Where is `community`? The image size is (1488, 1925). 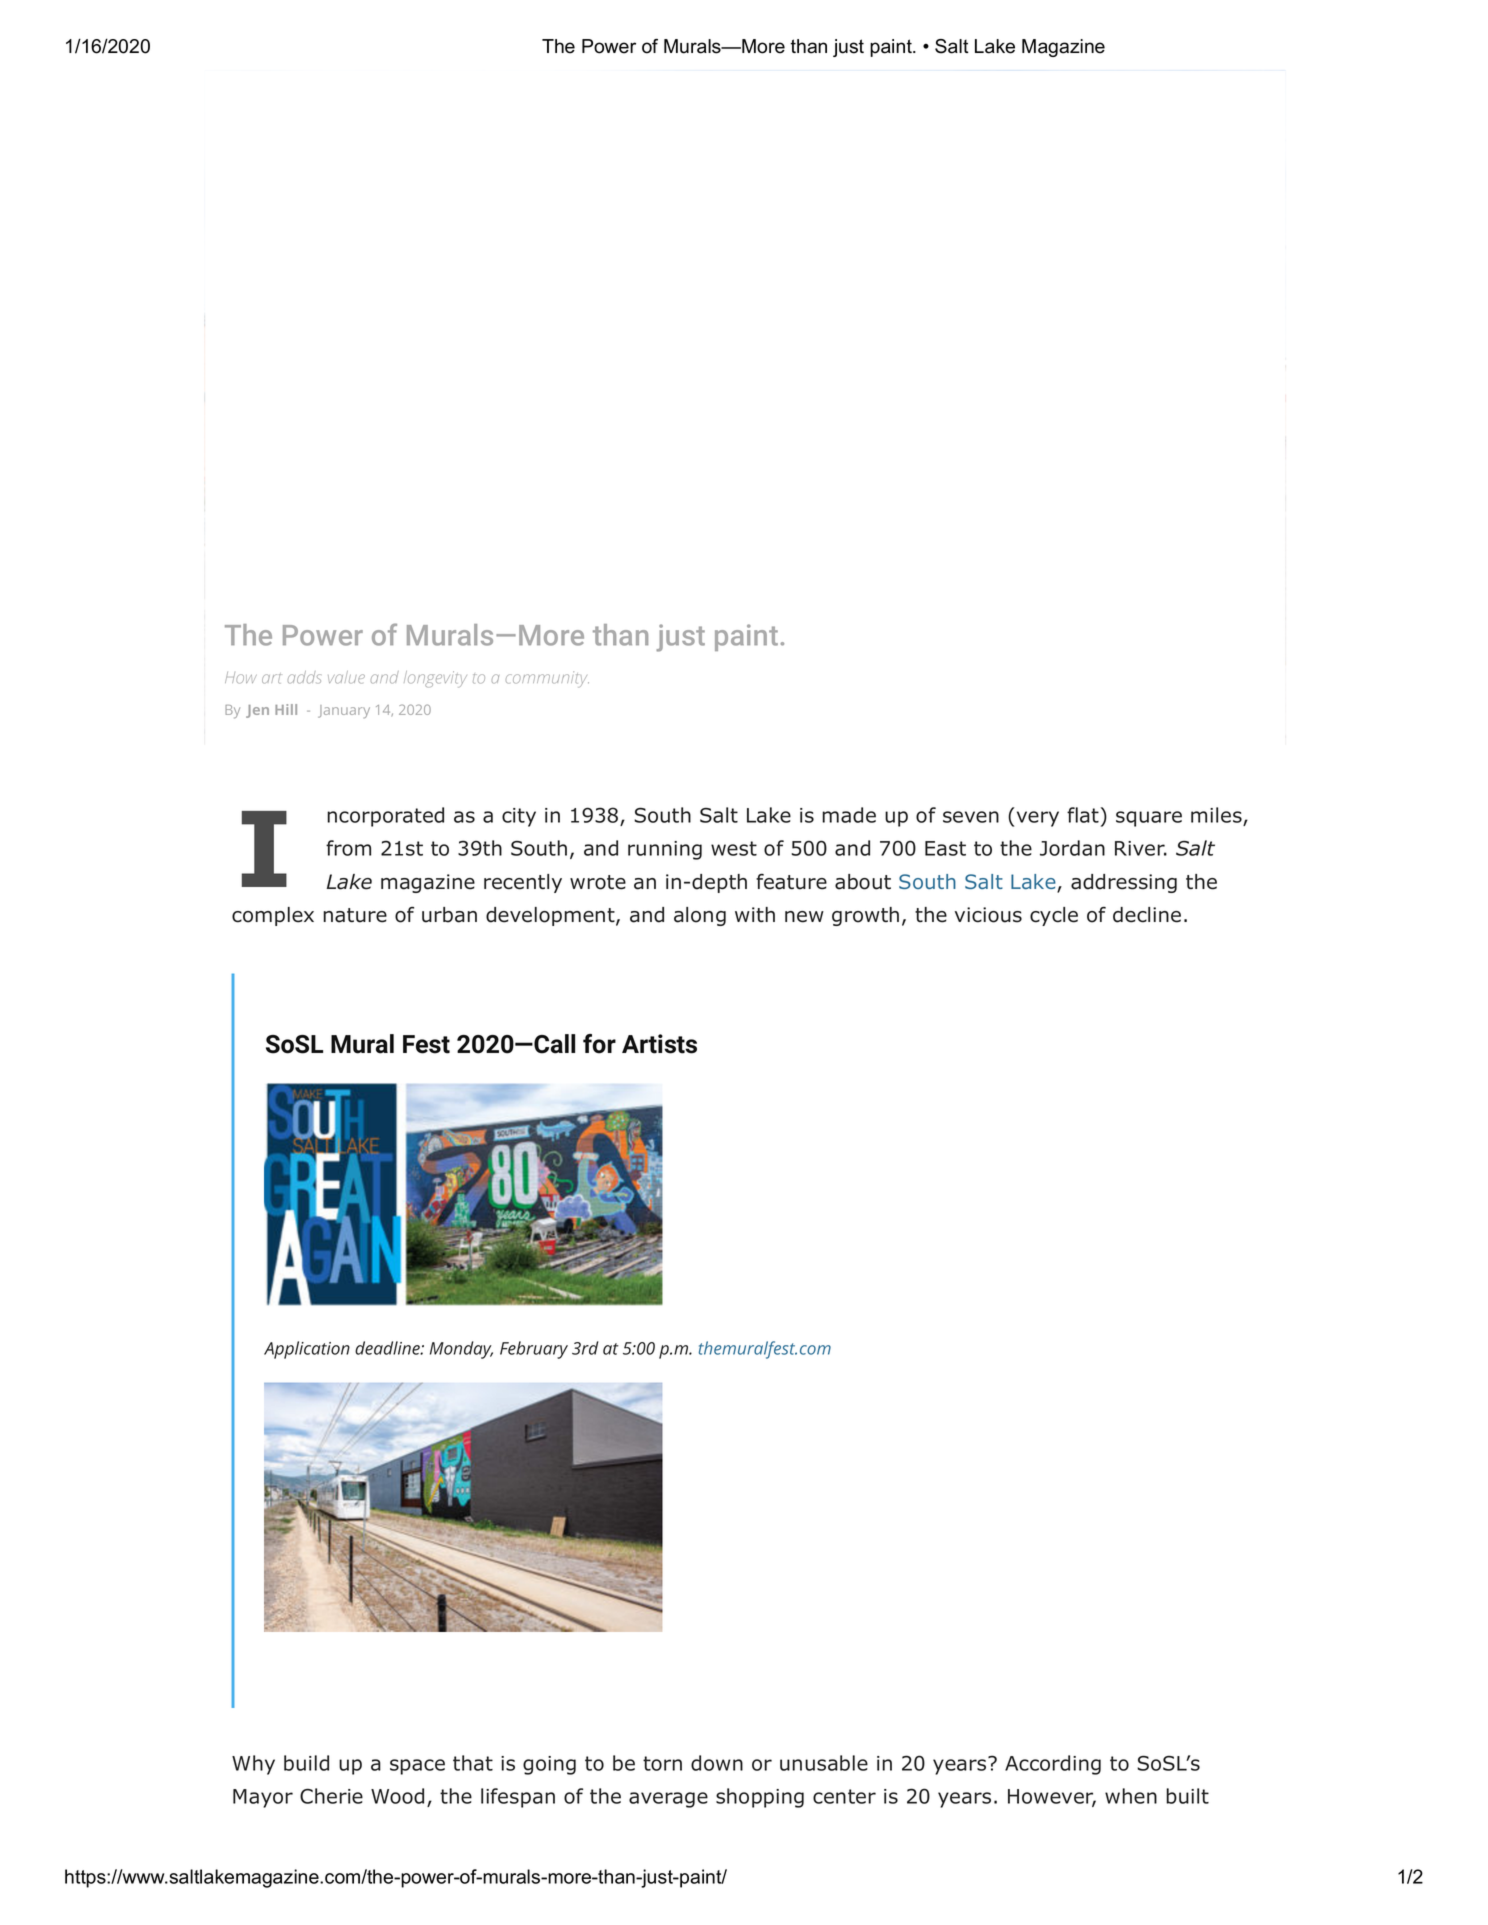 community is located at coordinates (547, 679).
